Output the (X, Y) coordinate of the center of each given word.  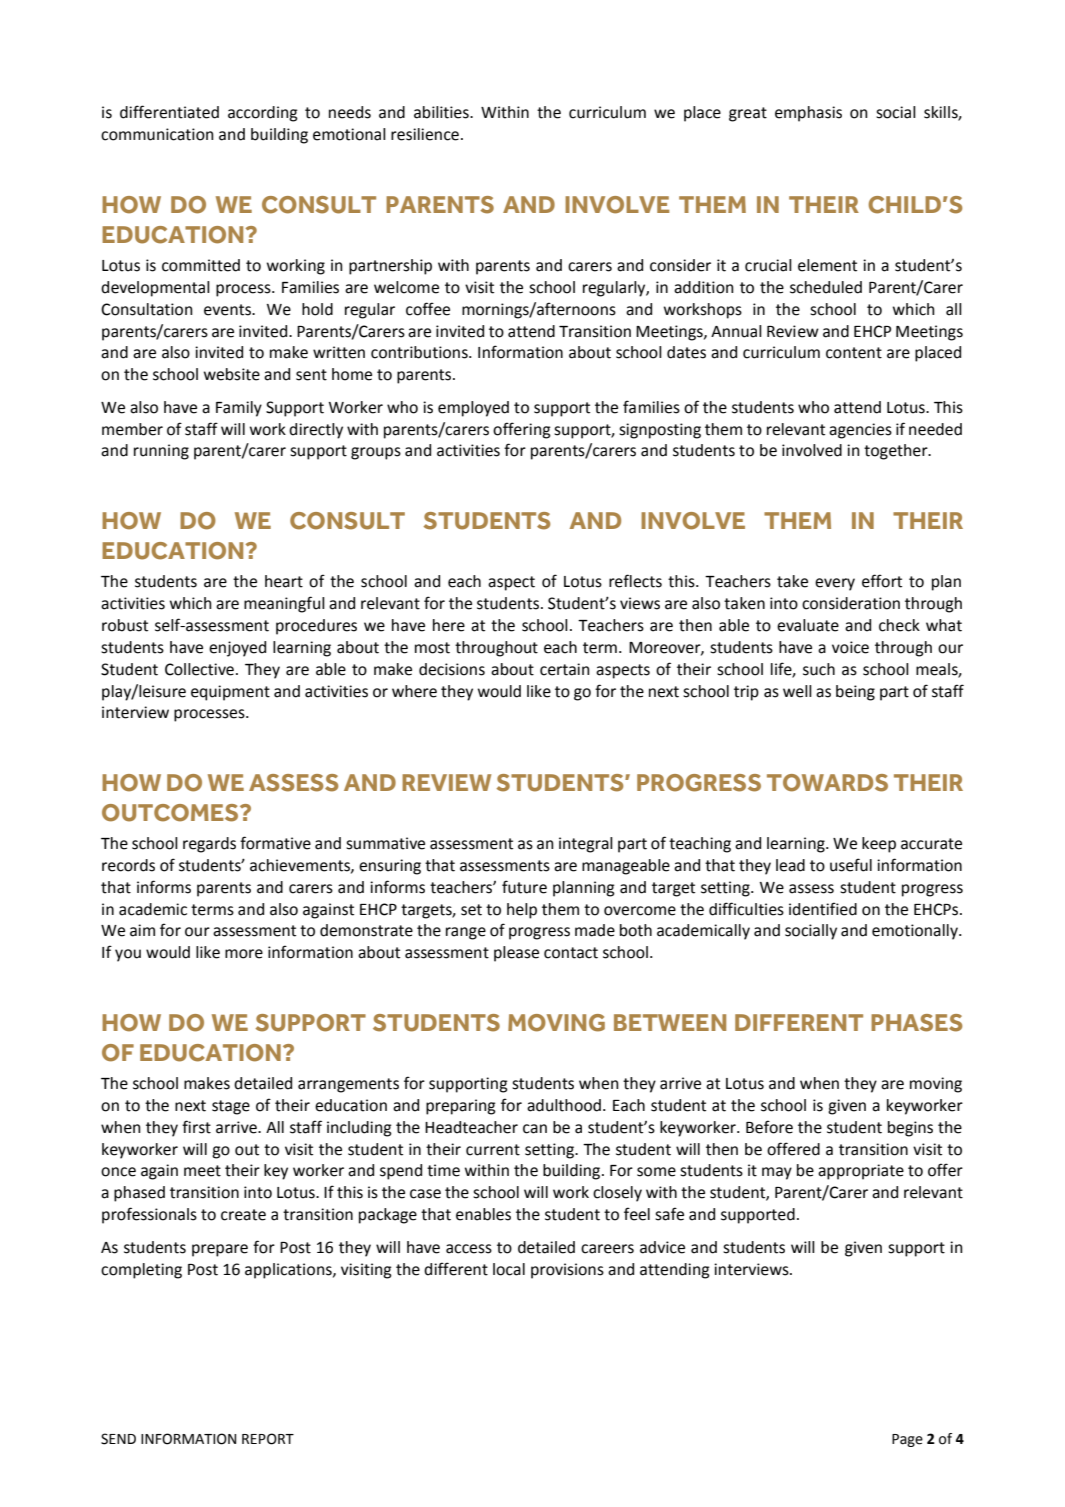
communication (157, 134)
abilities (442, 112)
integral (586, 845)
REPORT (268, 1439)
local (509, 1269)
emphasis (808, 114)
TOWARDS (827, 783)
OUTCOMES (171, 813)
